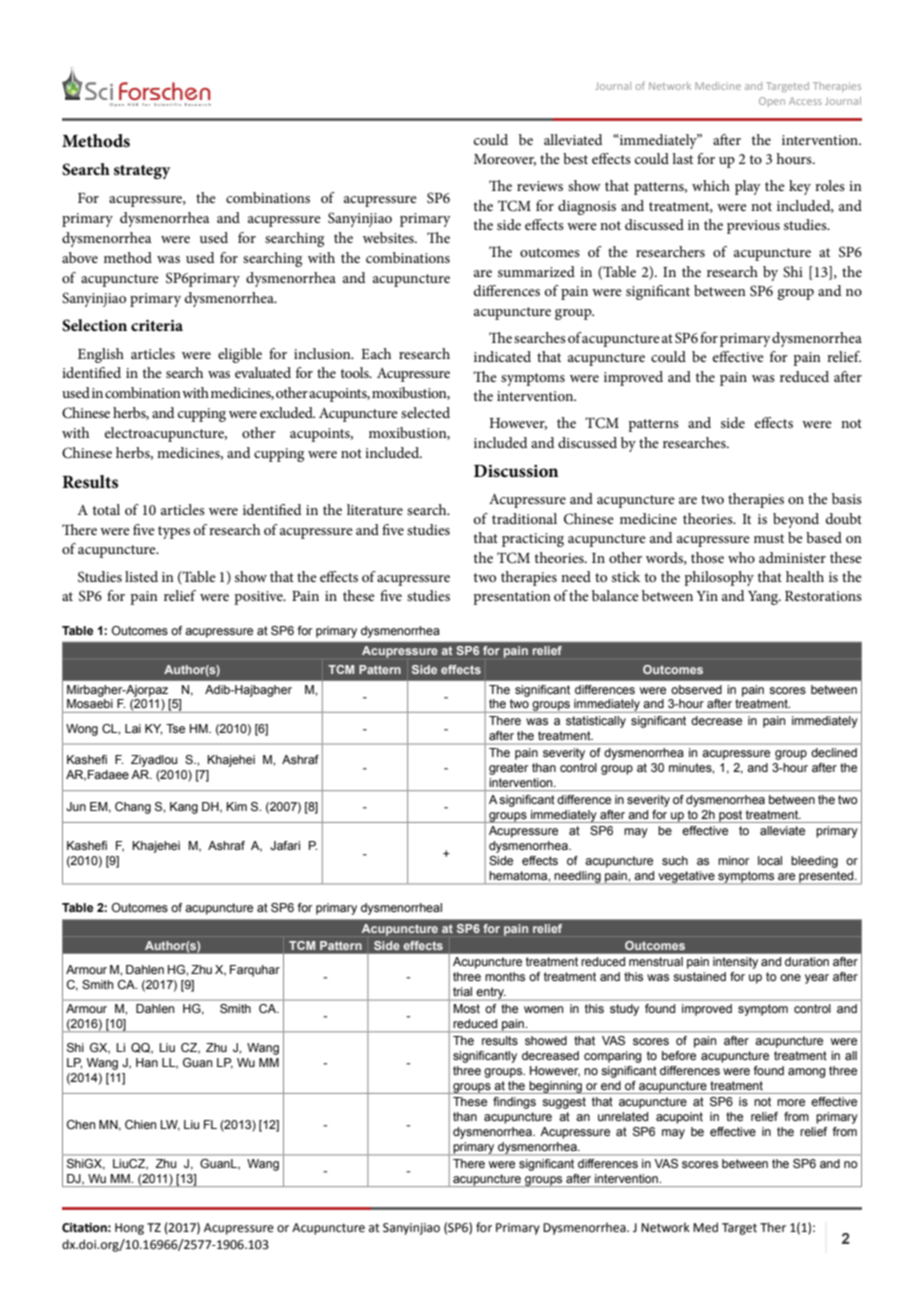 Image resolution: width=924 pixels, height=1308 pixels. What do you see at coordinates (129, 1229) in the document?
I see `Hong` at bounding box center [129, 1229].
